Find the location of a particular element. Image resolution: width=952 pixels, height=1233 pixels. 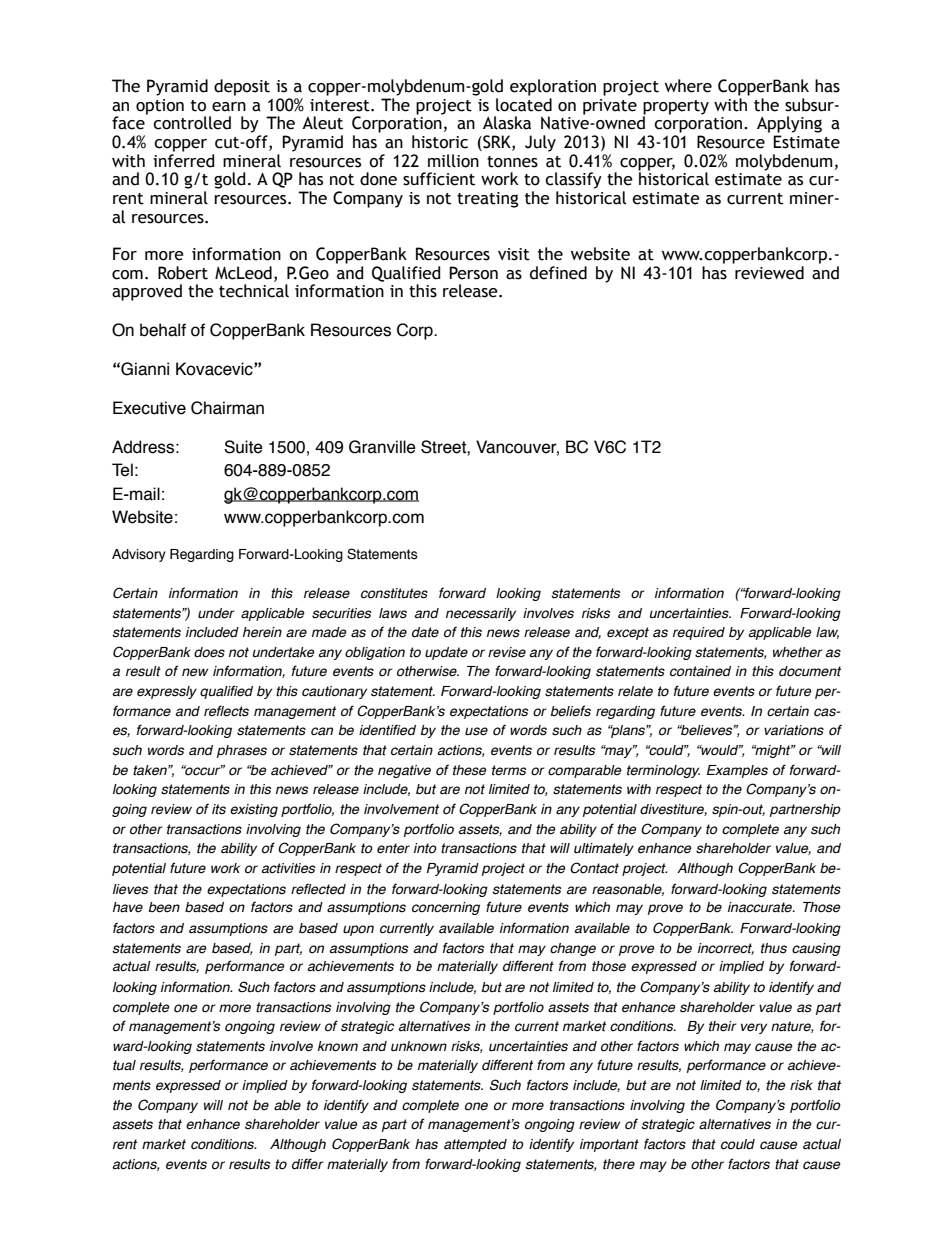

Chairman is located at coordinates (227, 408).
